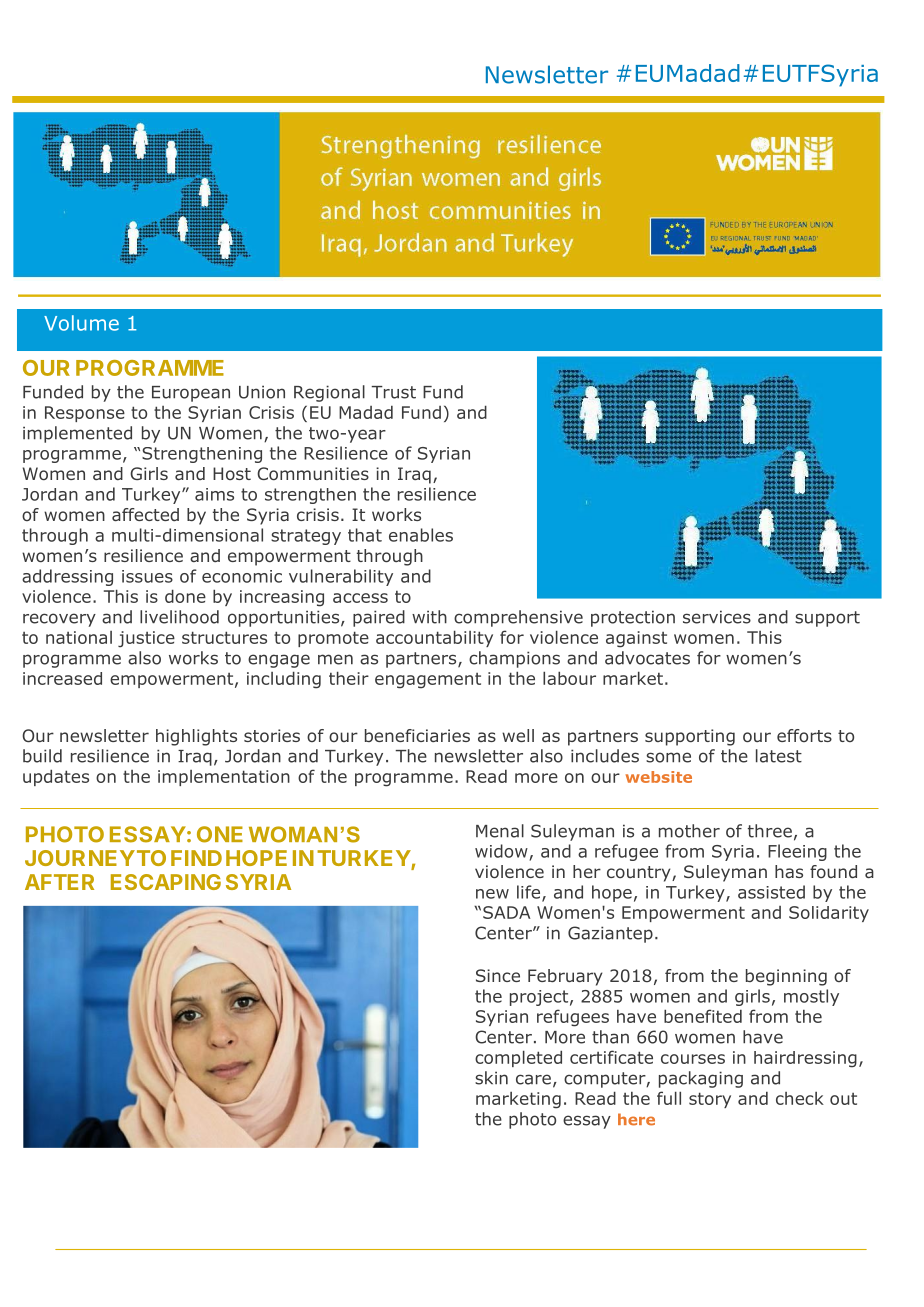 Image resolution: width=924 pixels, height=1307 pixels. What do you see at coordinates (717, 617) in the screenshot?
I see `services` at bounding box center [717, 617].
